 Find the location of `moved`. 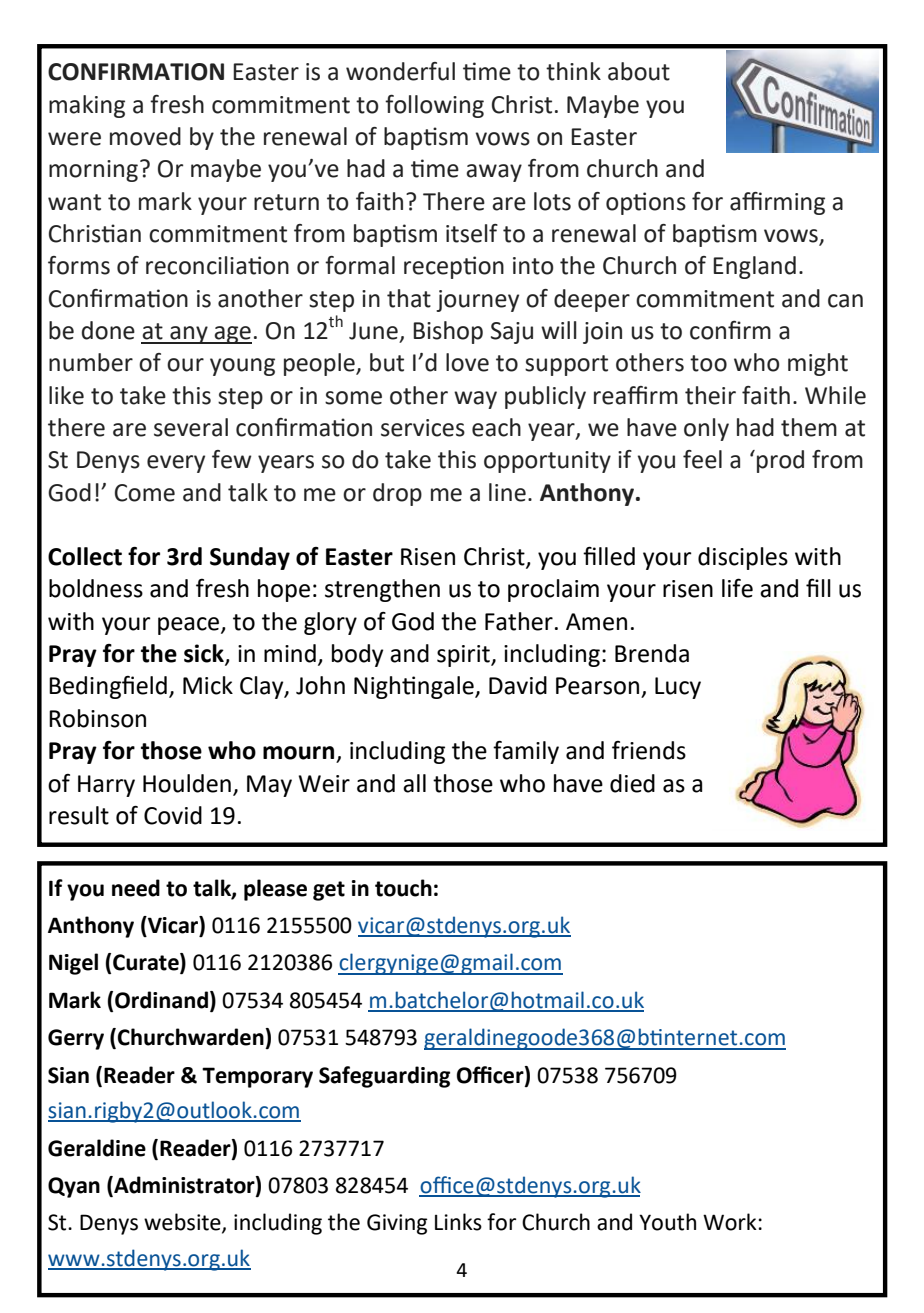

moved is located at coordinates (145, 136).
